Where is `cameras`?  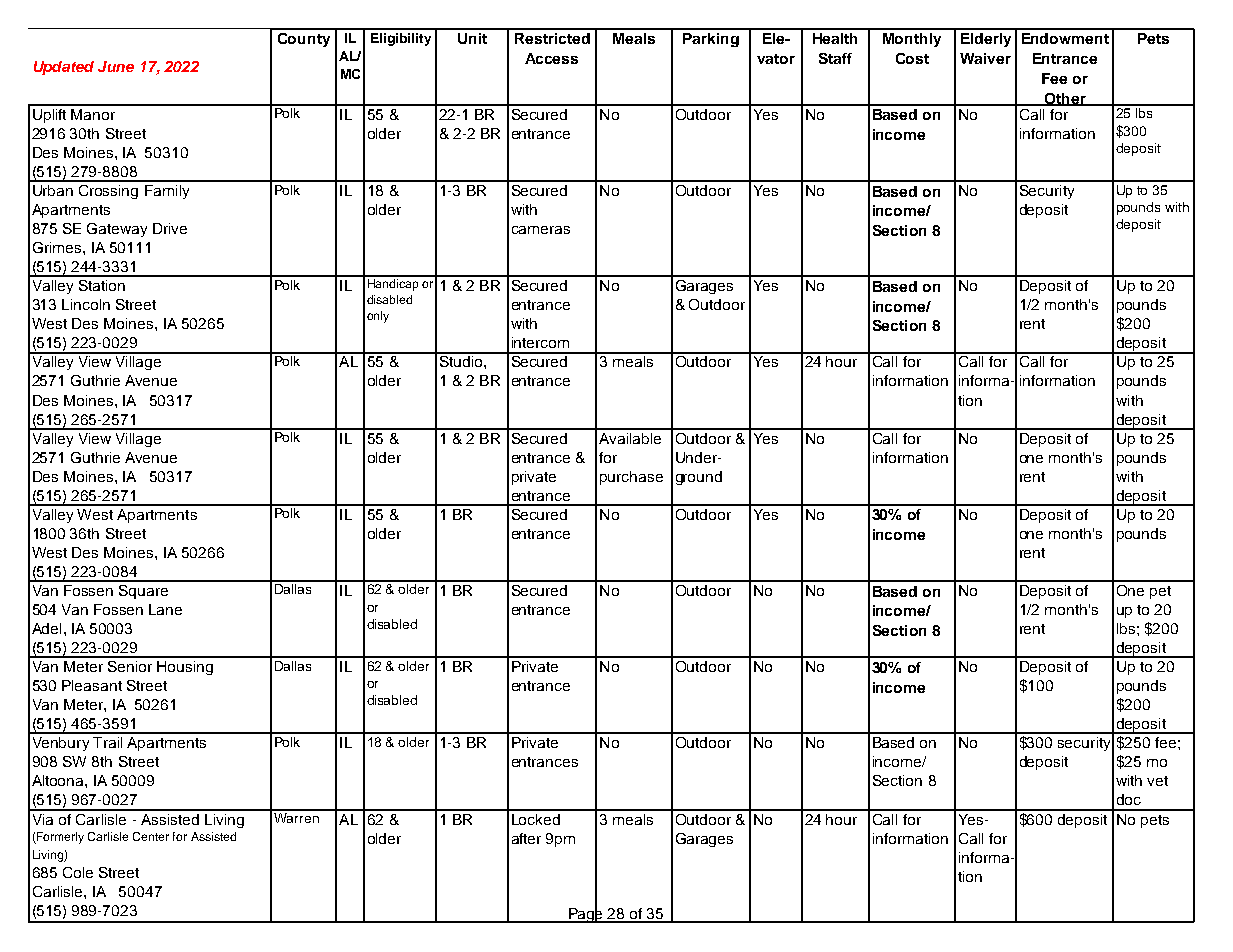 cameras is located at coordinates (541, 230).
